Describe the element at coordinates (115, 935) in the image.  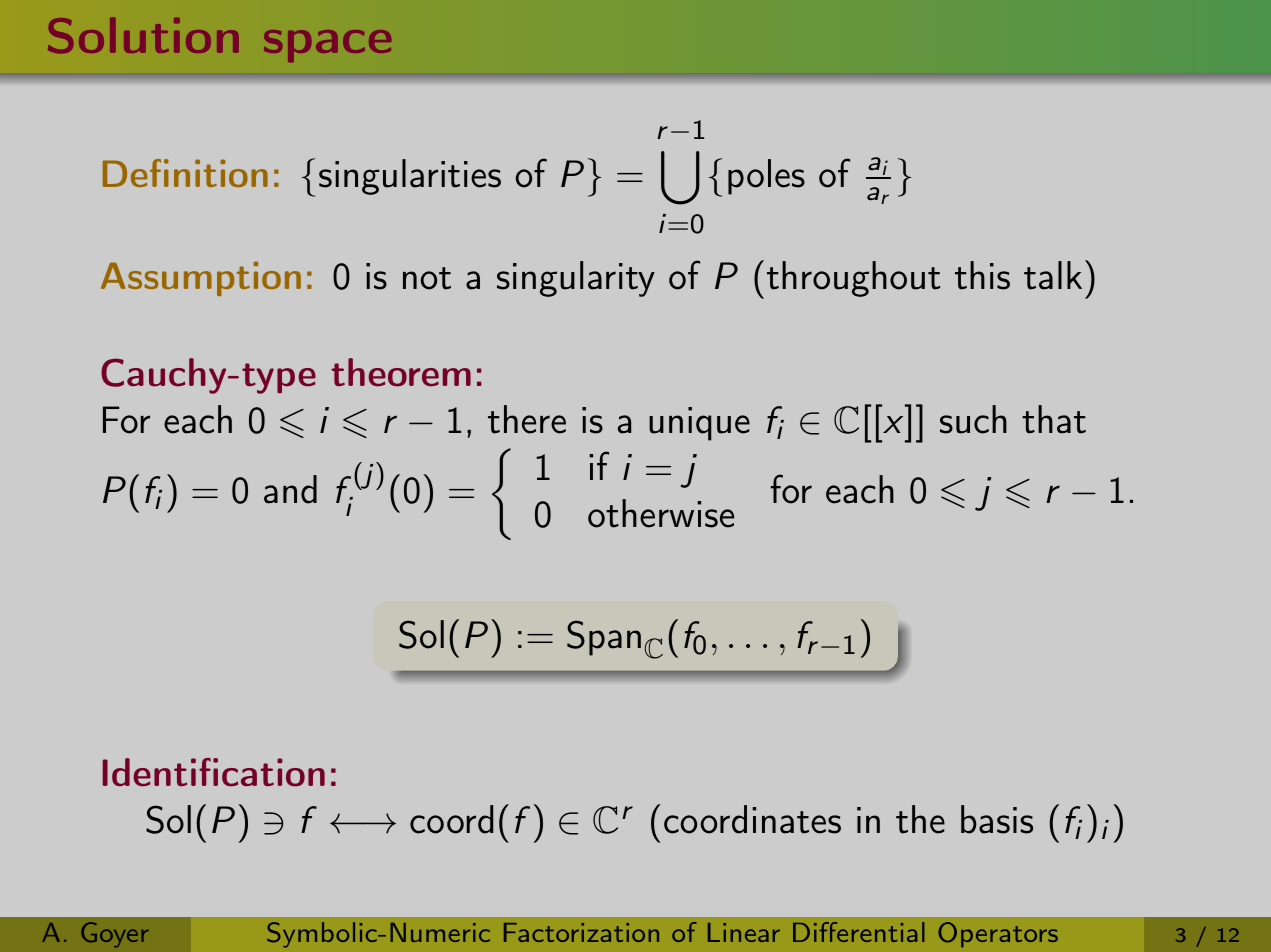
I see `Goyer` at that location.
